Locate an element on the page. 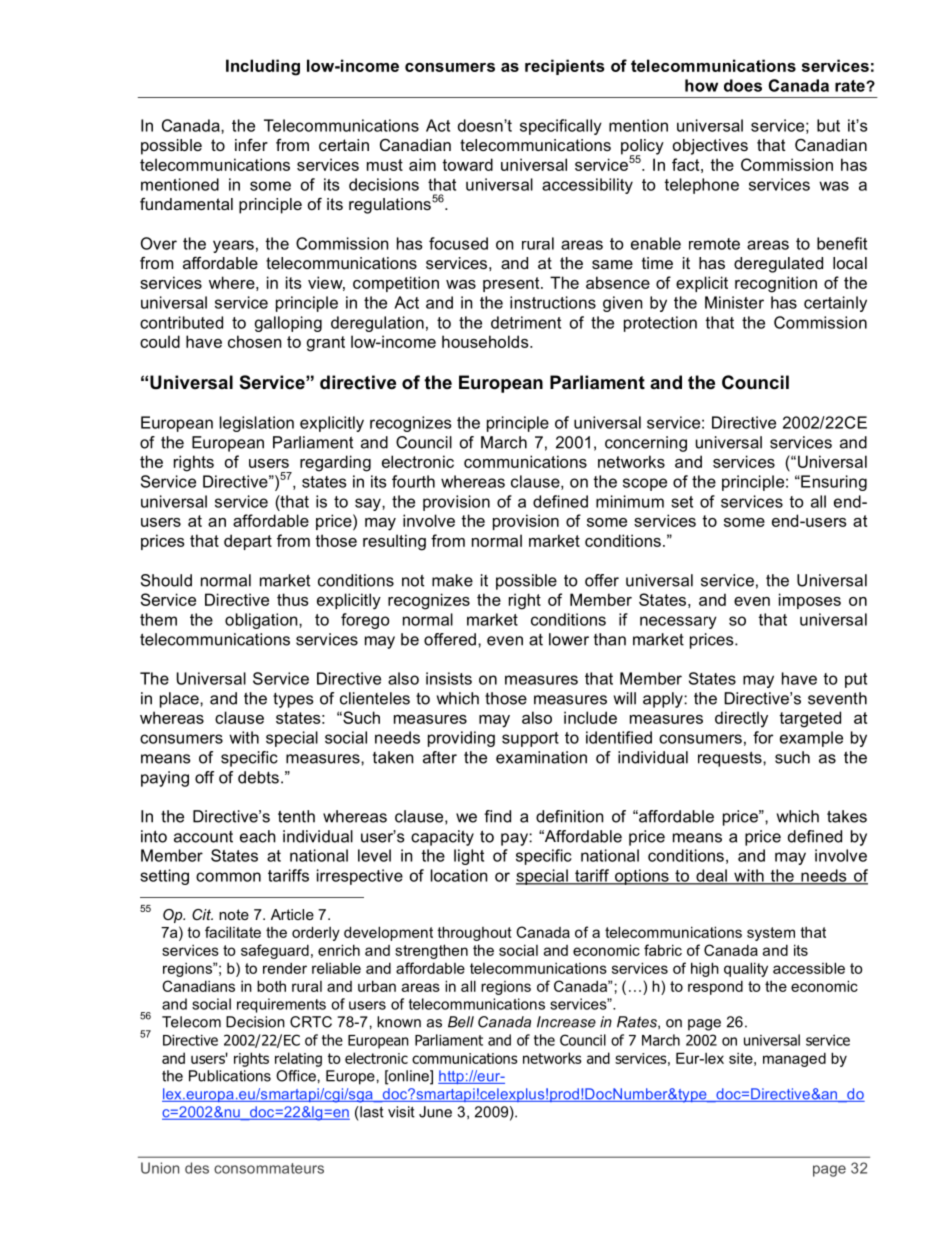 This document has height=1233, width=952. recipients is located at coordinates (564, 67).
